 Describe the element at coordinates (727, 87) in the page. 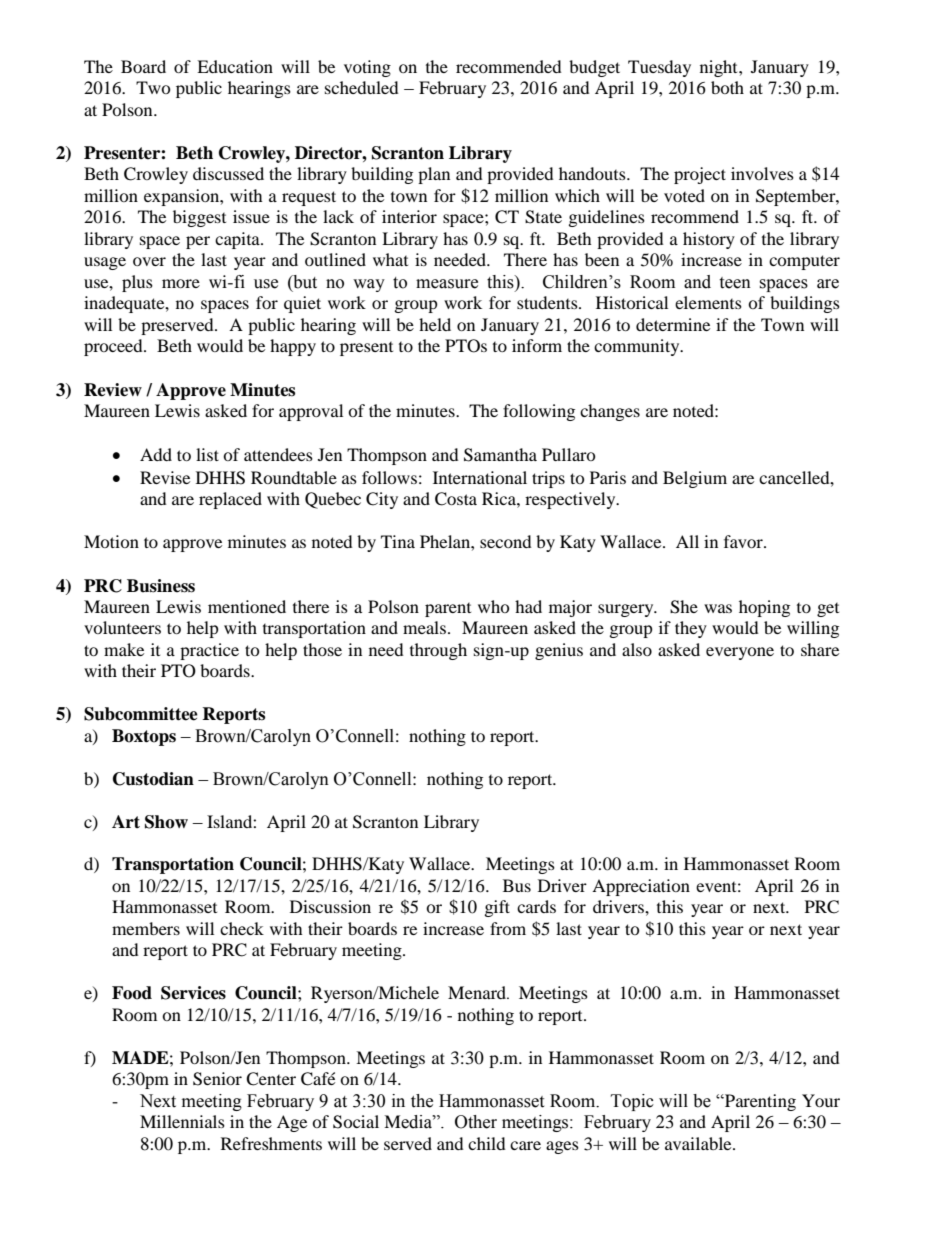

I see `both` at that location.
